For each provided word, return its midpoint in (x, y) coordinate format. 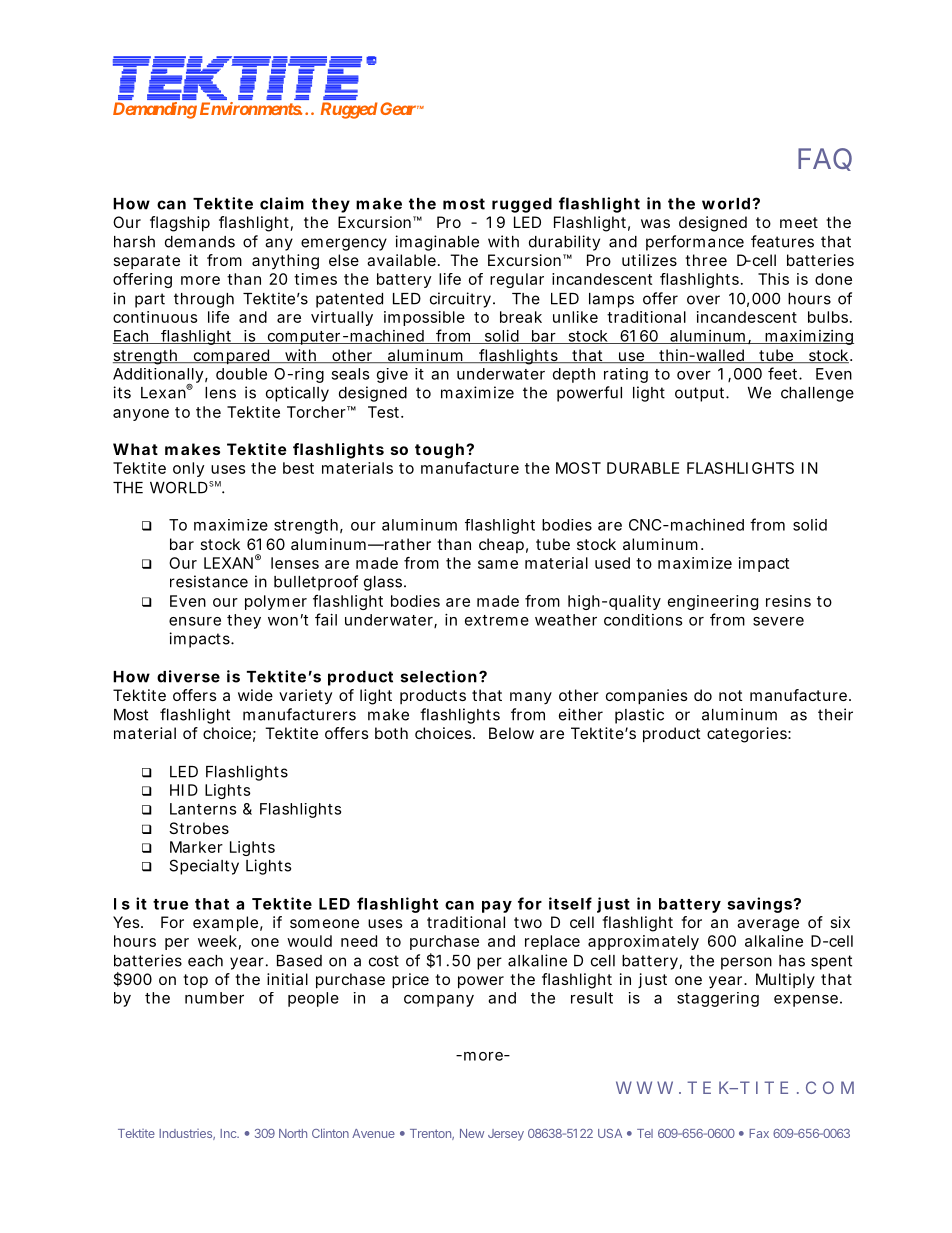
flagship (180, 224)
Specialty (204, 867)
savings (760, 905)
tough (439, 451)
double (241, 374)
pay (497, 907)
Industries (187, 1134)
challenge (817, 394)
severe (778, 621)
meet (799, 222)
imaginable (437, 243)
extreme (497, 620)
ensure (195, 621)
